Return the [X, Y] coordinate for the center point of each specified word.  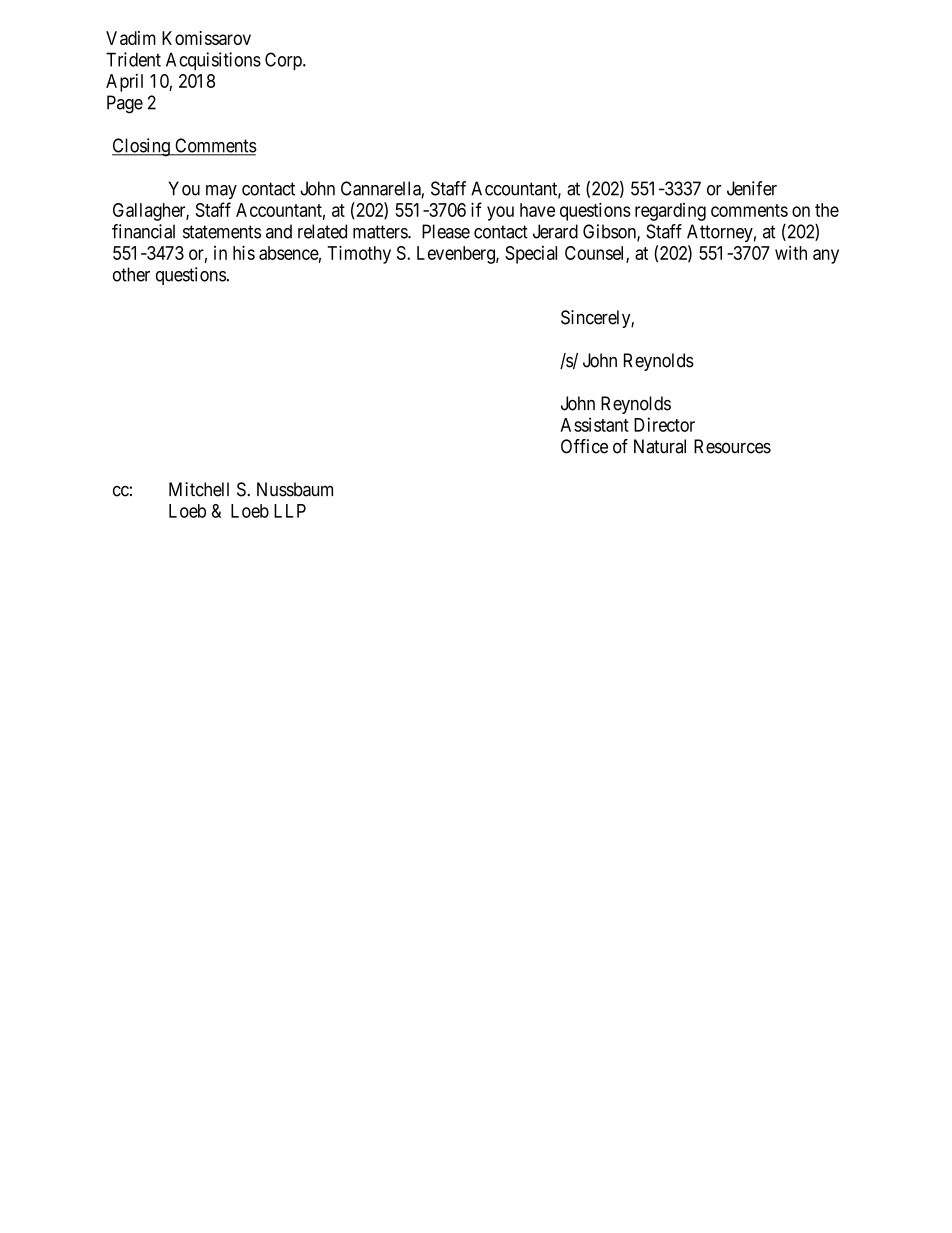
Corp [284, 61]
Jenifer [752, 188]
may [221, 192]
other [131, 274]
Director [664, 424]
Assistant [594, 424]
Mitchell [199, 489]
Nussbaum [295, 489]
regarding [670, 212]
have [537, 210]
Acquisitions [213, 61]
